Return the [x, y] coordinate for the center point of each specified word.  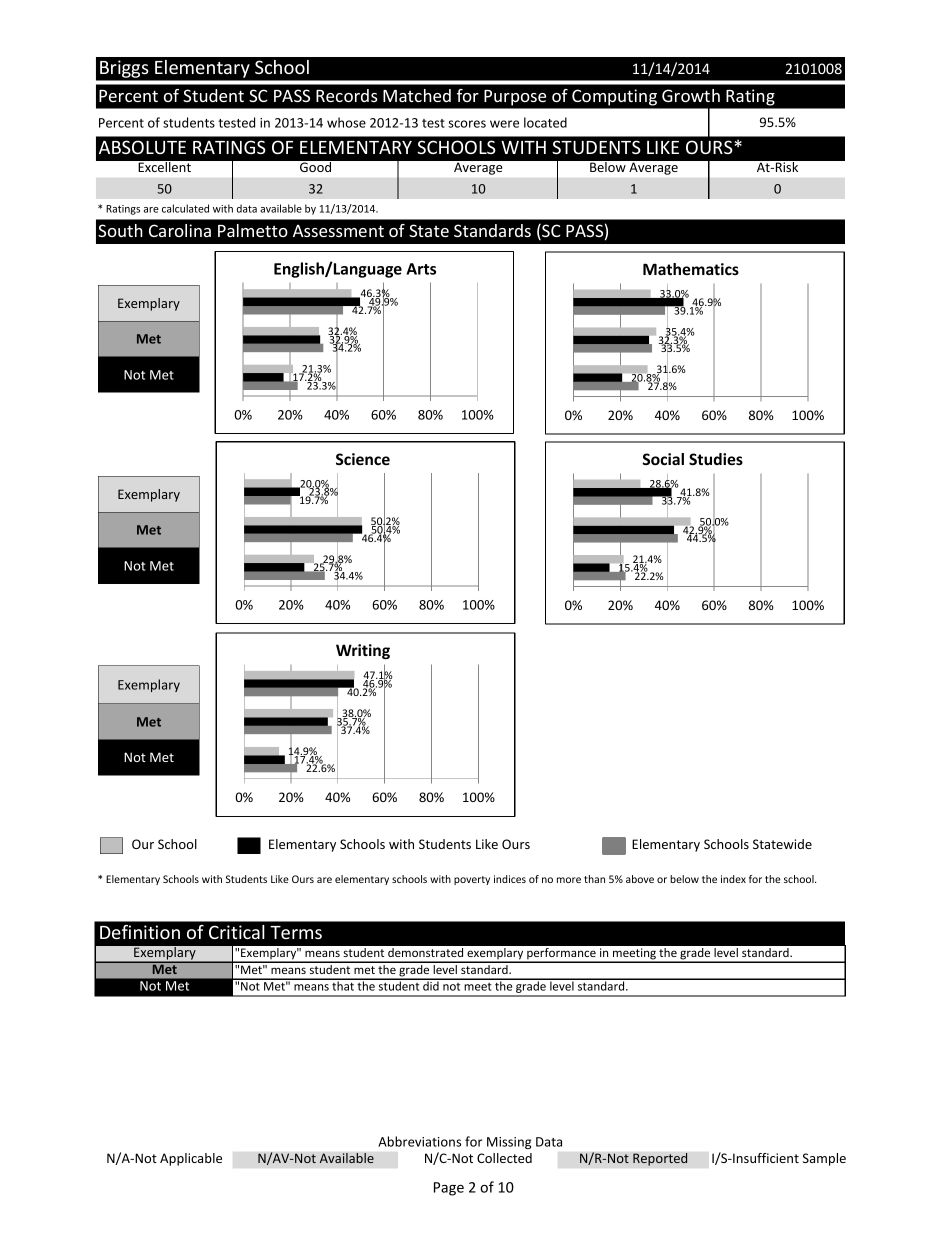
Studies [716, 459]
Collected [504, 1158]
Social [663, 459]
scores [467, 124]
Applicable [191, 1159]
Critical [237, 932]
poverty [472, 880]
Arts [421, 269]
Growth [691, 95]
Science [363, 459]
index [733, 879]
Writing [363, 651]
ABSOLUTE [142, 147]
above [640, 879]
